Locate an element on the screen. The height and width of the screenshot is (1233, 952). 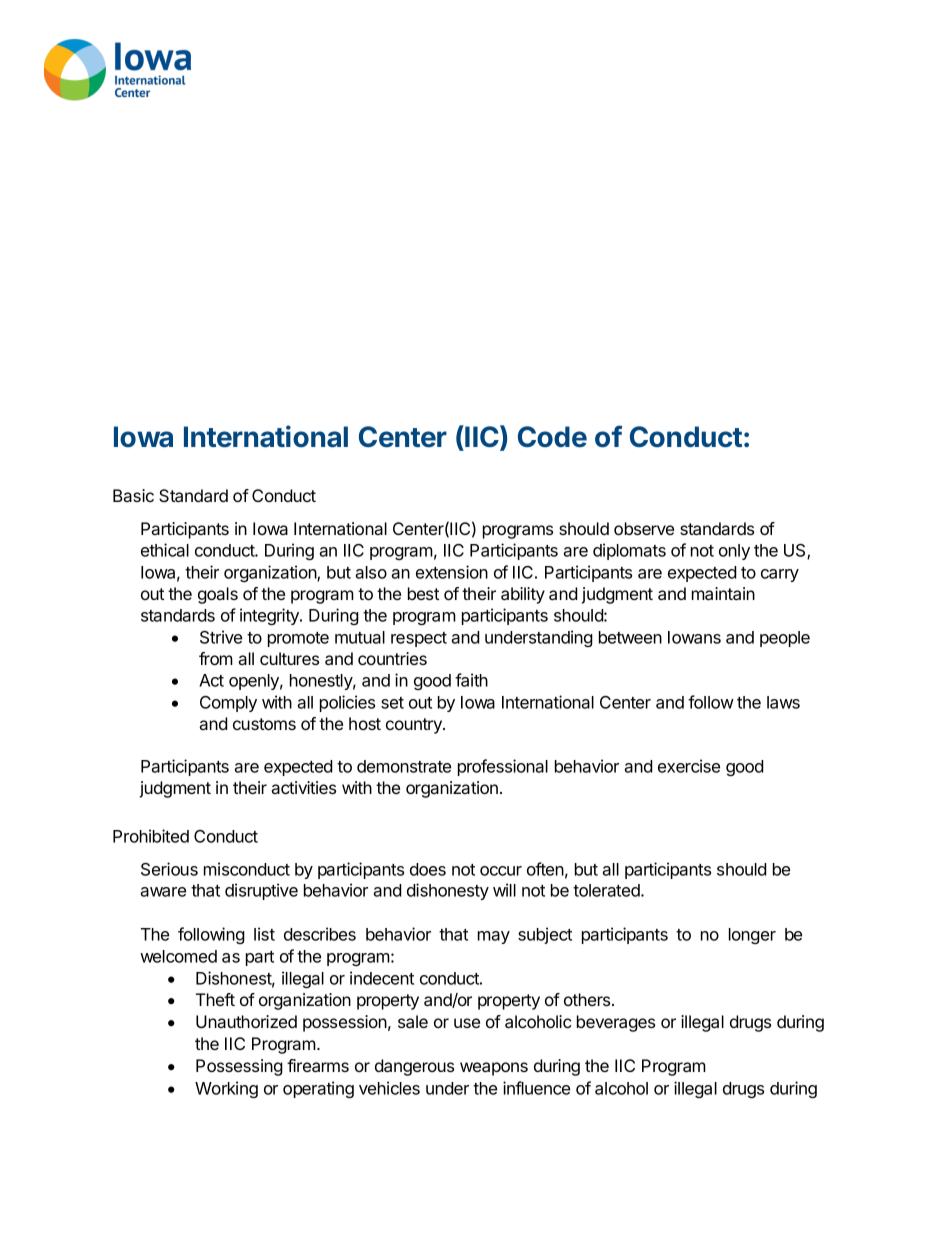
exercise is located at coordinates (689, 766).
